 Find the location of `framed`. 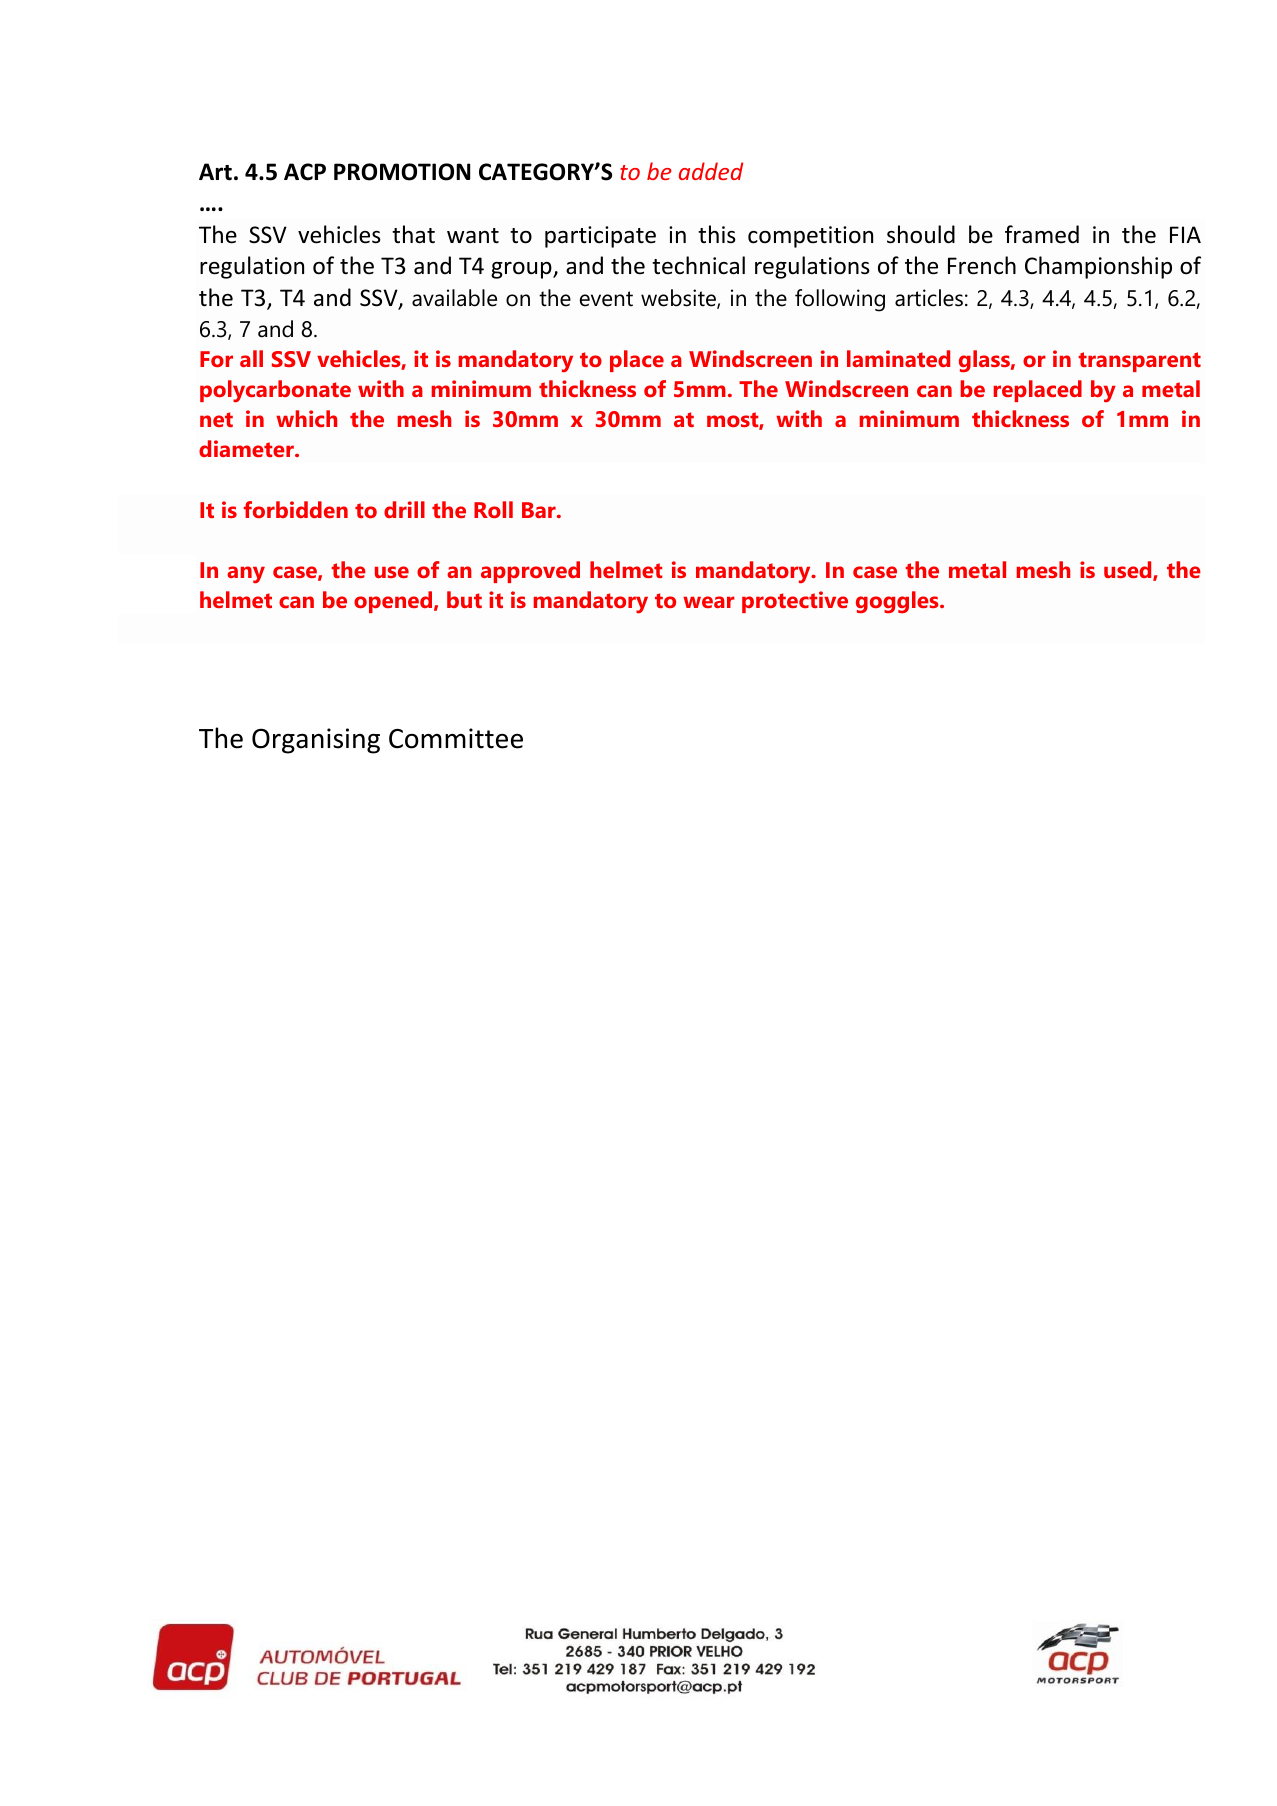

framed is located at coordinates (1042, 234).
